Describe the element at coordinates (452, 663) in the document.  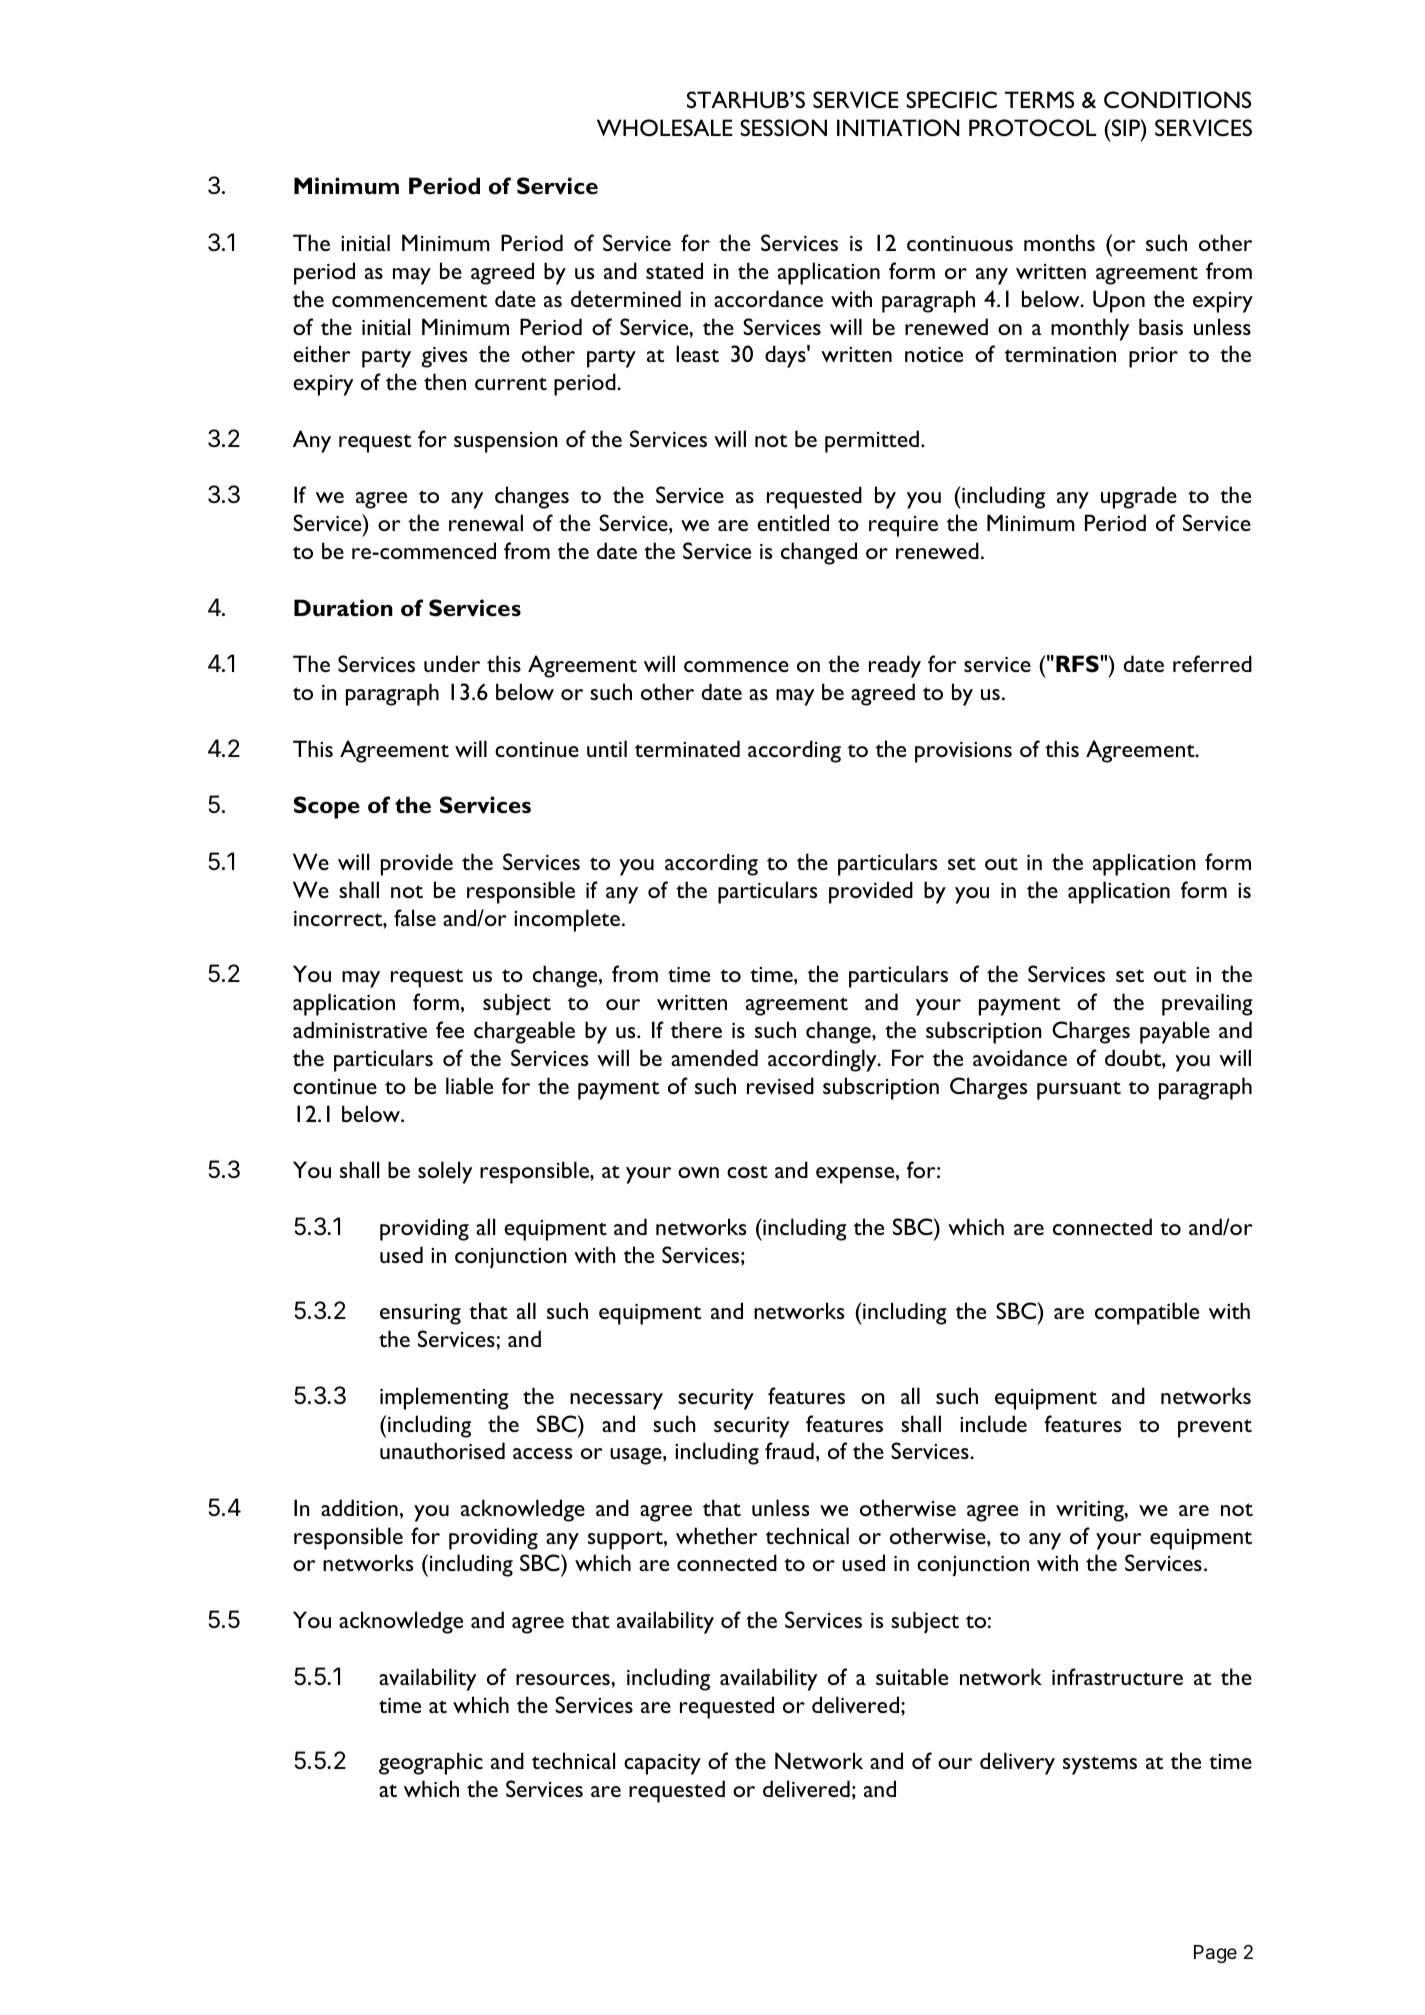
I see `under` at that location.
